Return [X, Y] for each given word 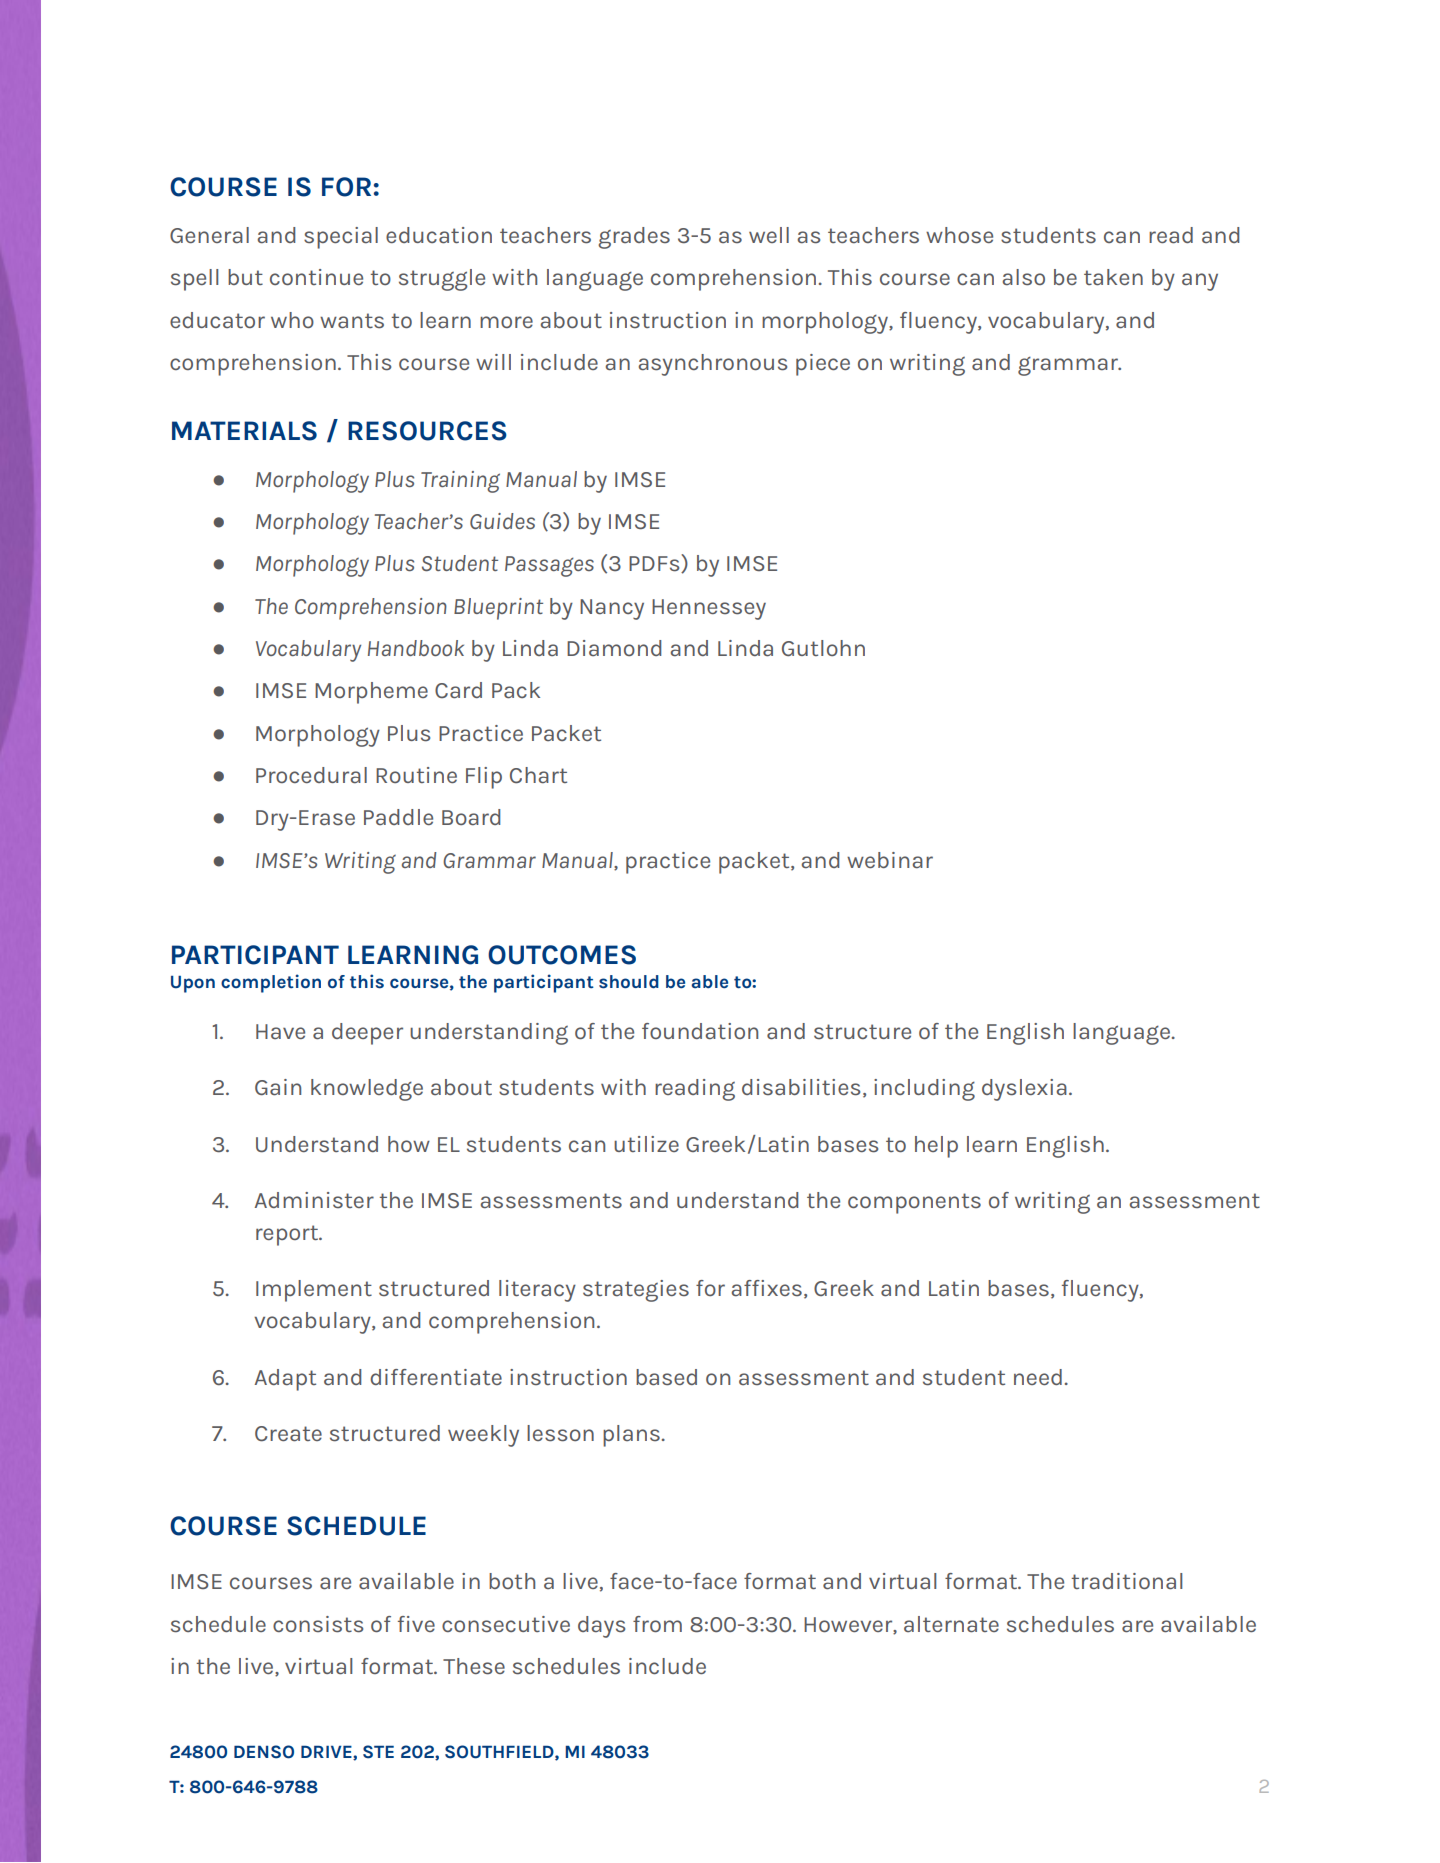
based [666, 1377]
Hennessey [709, 609]
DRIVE [327, 1752]
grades [634, 238]
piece [823, 365]
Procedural [311, 775]
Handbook [416, 648]
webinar [890, 860]
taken [1113, 277]
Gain [278, 1087]
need [1038, 1377]
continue [316, 277]
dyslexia [1024, 1090]
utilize [646, 1144]
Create [288, 1434]
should [629, 982]
